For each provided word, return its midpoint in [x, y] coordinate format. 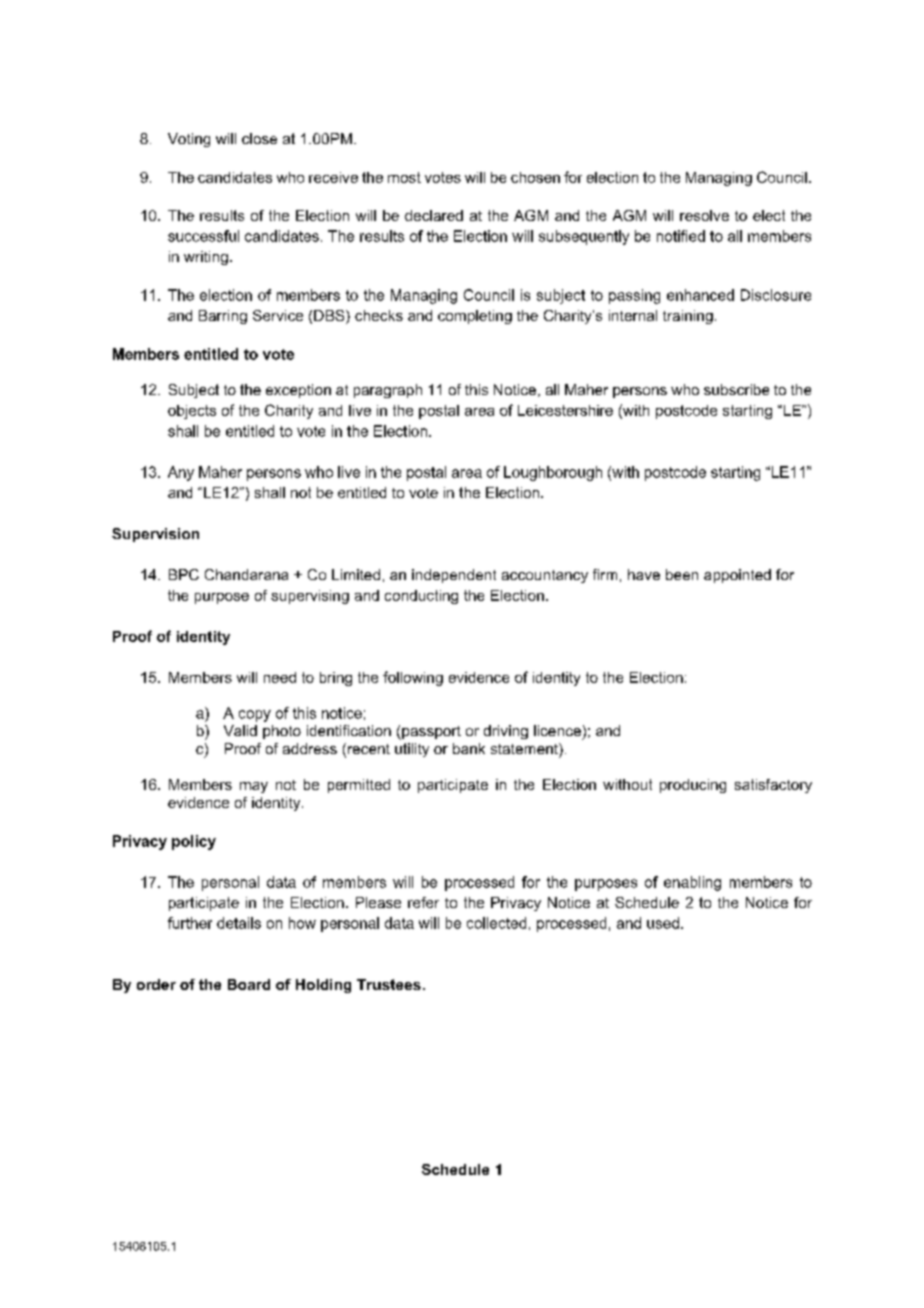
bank [469, 748]
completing [475, 317]
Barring [223, 317]
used [663, 923]
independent [454, 576]
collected [496, 923]
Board [249, 984]
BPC [184, 574]
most [404, 177]
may [254, 787]
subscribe [736, 389]
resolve [704, 215]
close [259, 138]
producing [693, 786]
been [682, 574]
